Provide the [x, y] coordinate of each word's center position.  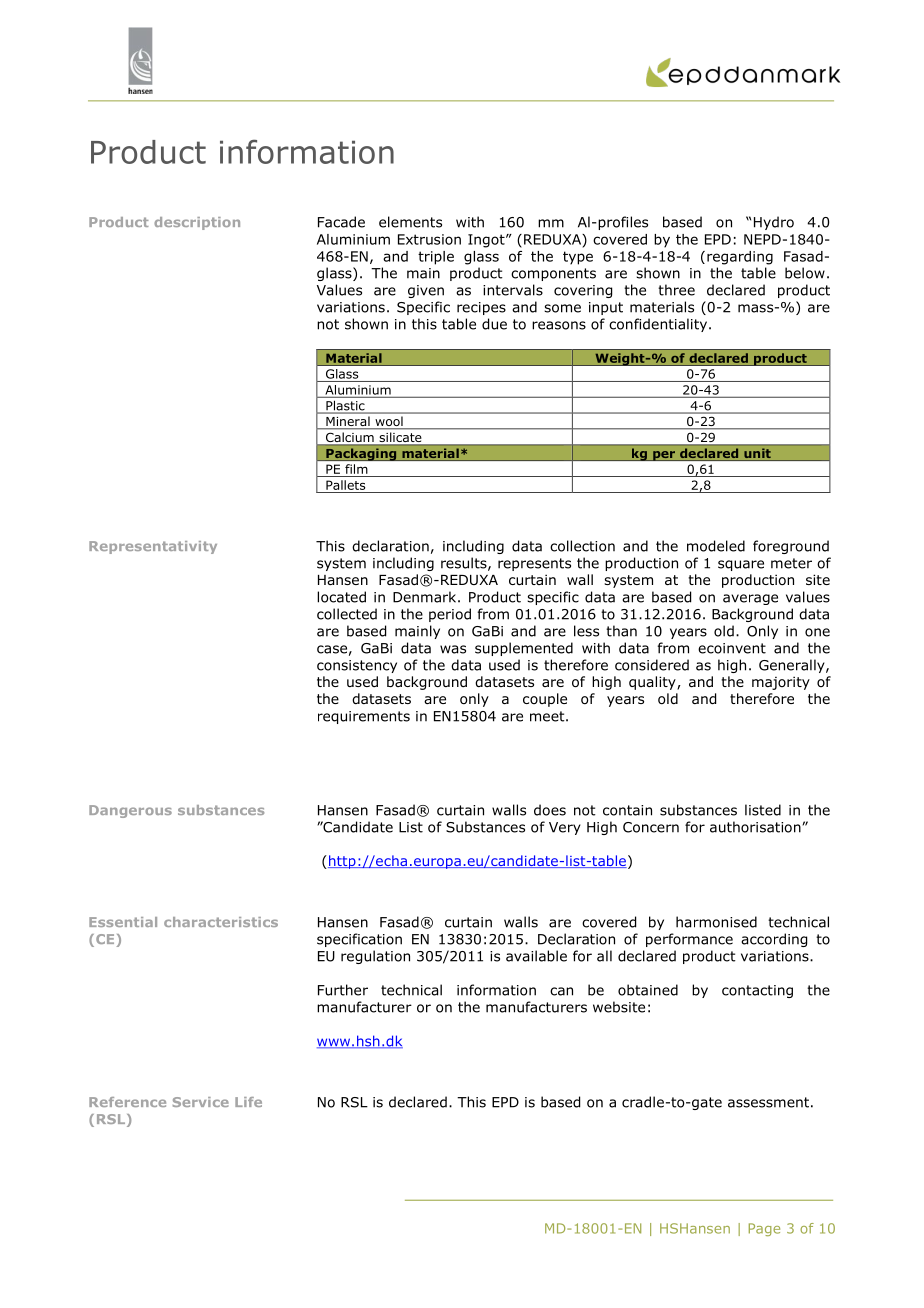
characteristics [221, 922]
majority [781, 683]
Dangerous [130, 811]
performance [689, 940]
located [341, 597]
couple [545, 700]
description [197, 223]
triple [436, 258]
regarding [740, 258]
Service [201, 1102]
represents [534, 564]
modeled [716, 546]
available [536, 956]
